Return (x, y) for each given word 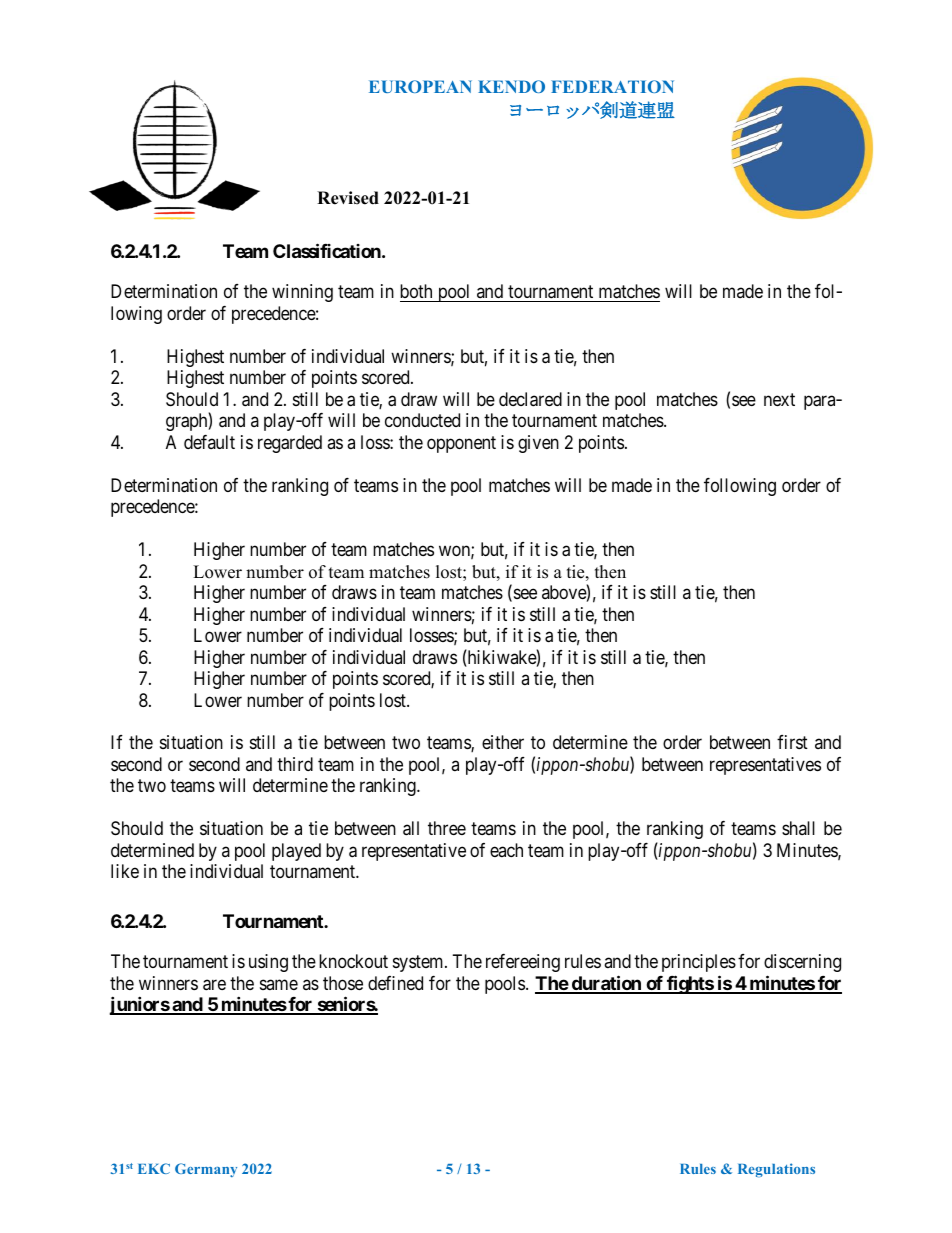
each (506, 850)
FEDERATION (612, 86)
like (125, 871)
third (295, 764)
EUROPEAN (420, 86)
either (503, 742)
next (779, 399)
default (209, 442)
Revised (348, 198)
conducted (422, 420)
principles (699, 963)
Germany (206, 1170)
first (792, 742)
